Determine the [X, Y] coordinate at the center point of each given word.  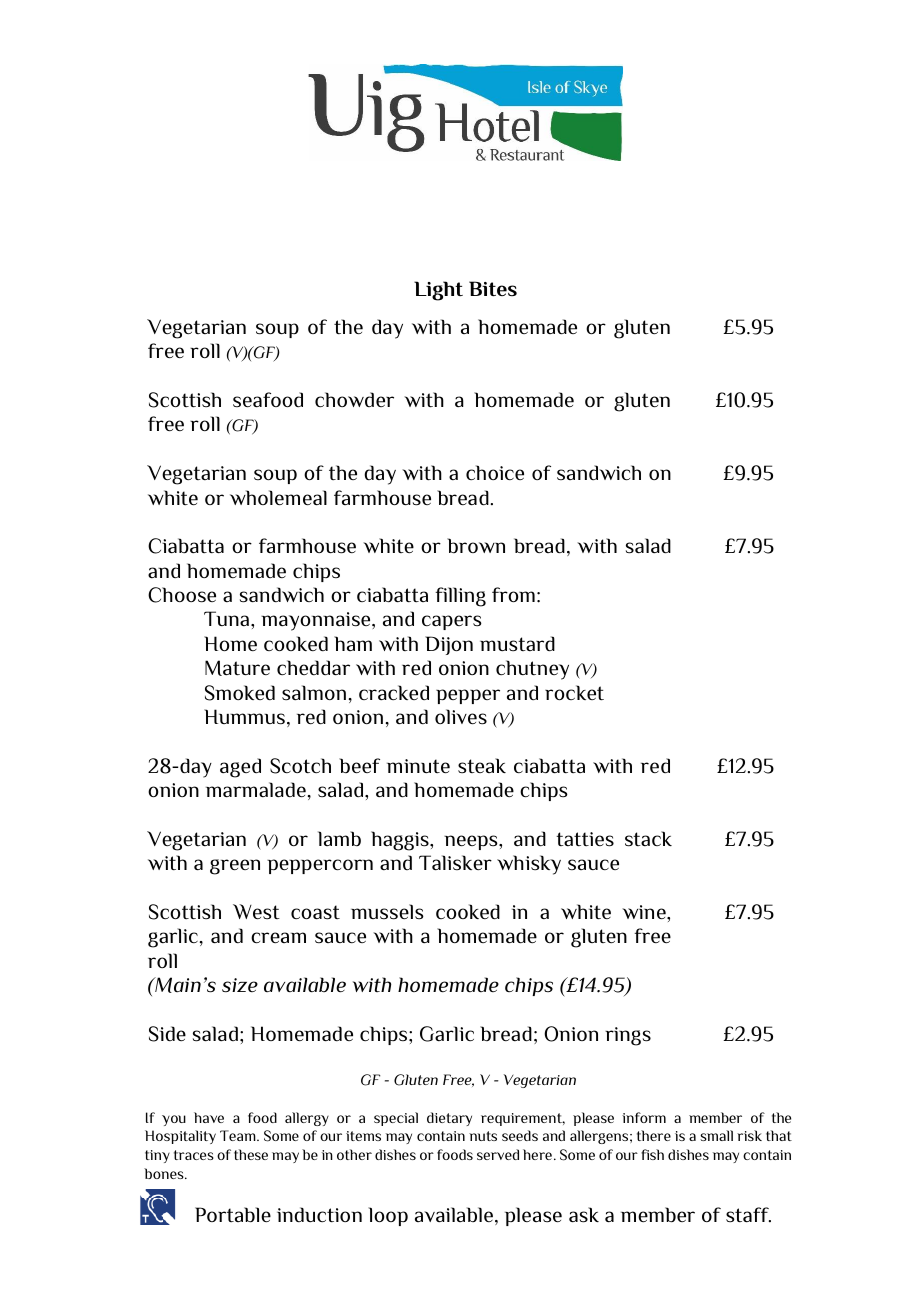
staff [748, 1215]
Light [438, 291]
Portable [233, 1215]
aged [240, 768]
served [498, 1154]
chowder [354, 399]
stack [648, 839]
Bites [493, 288]
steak [482, 766]
